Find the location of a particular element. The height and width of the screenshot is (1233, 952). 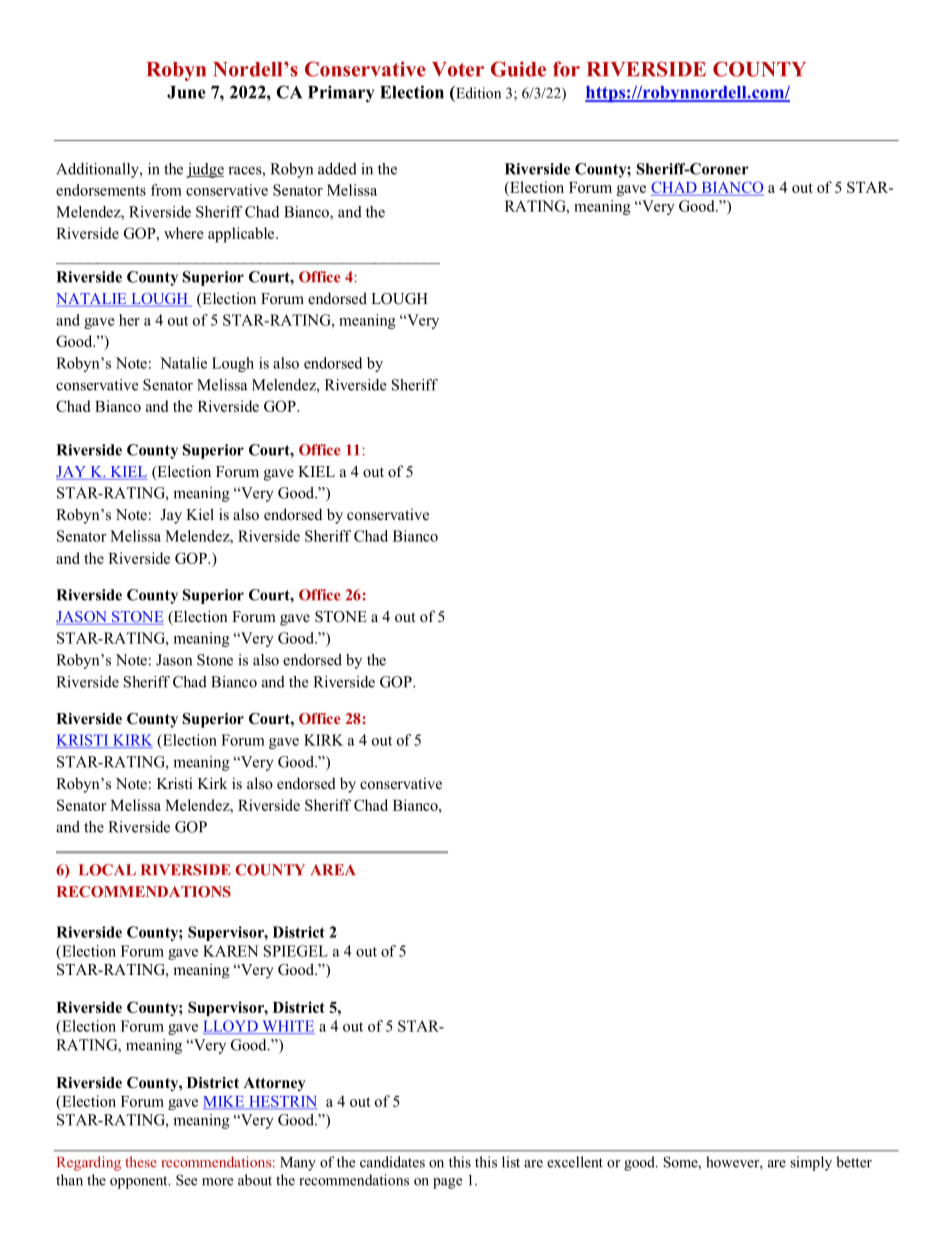

SPIEGEL is located at coordinates (296, 951).
